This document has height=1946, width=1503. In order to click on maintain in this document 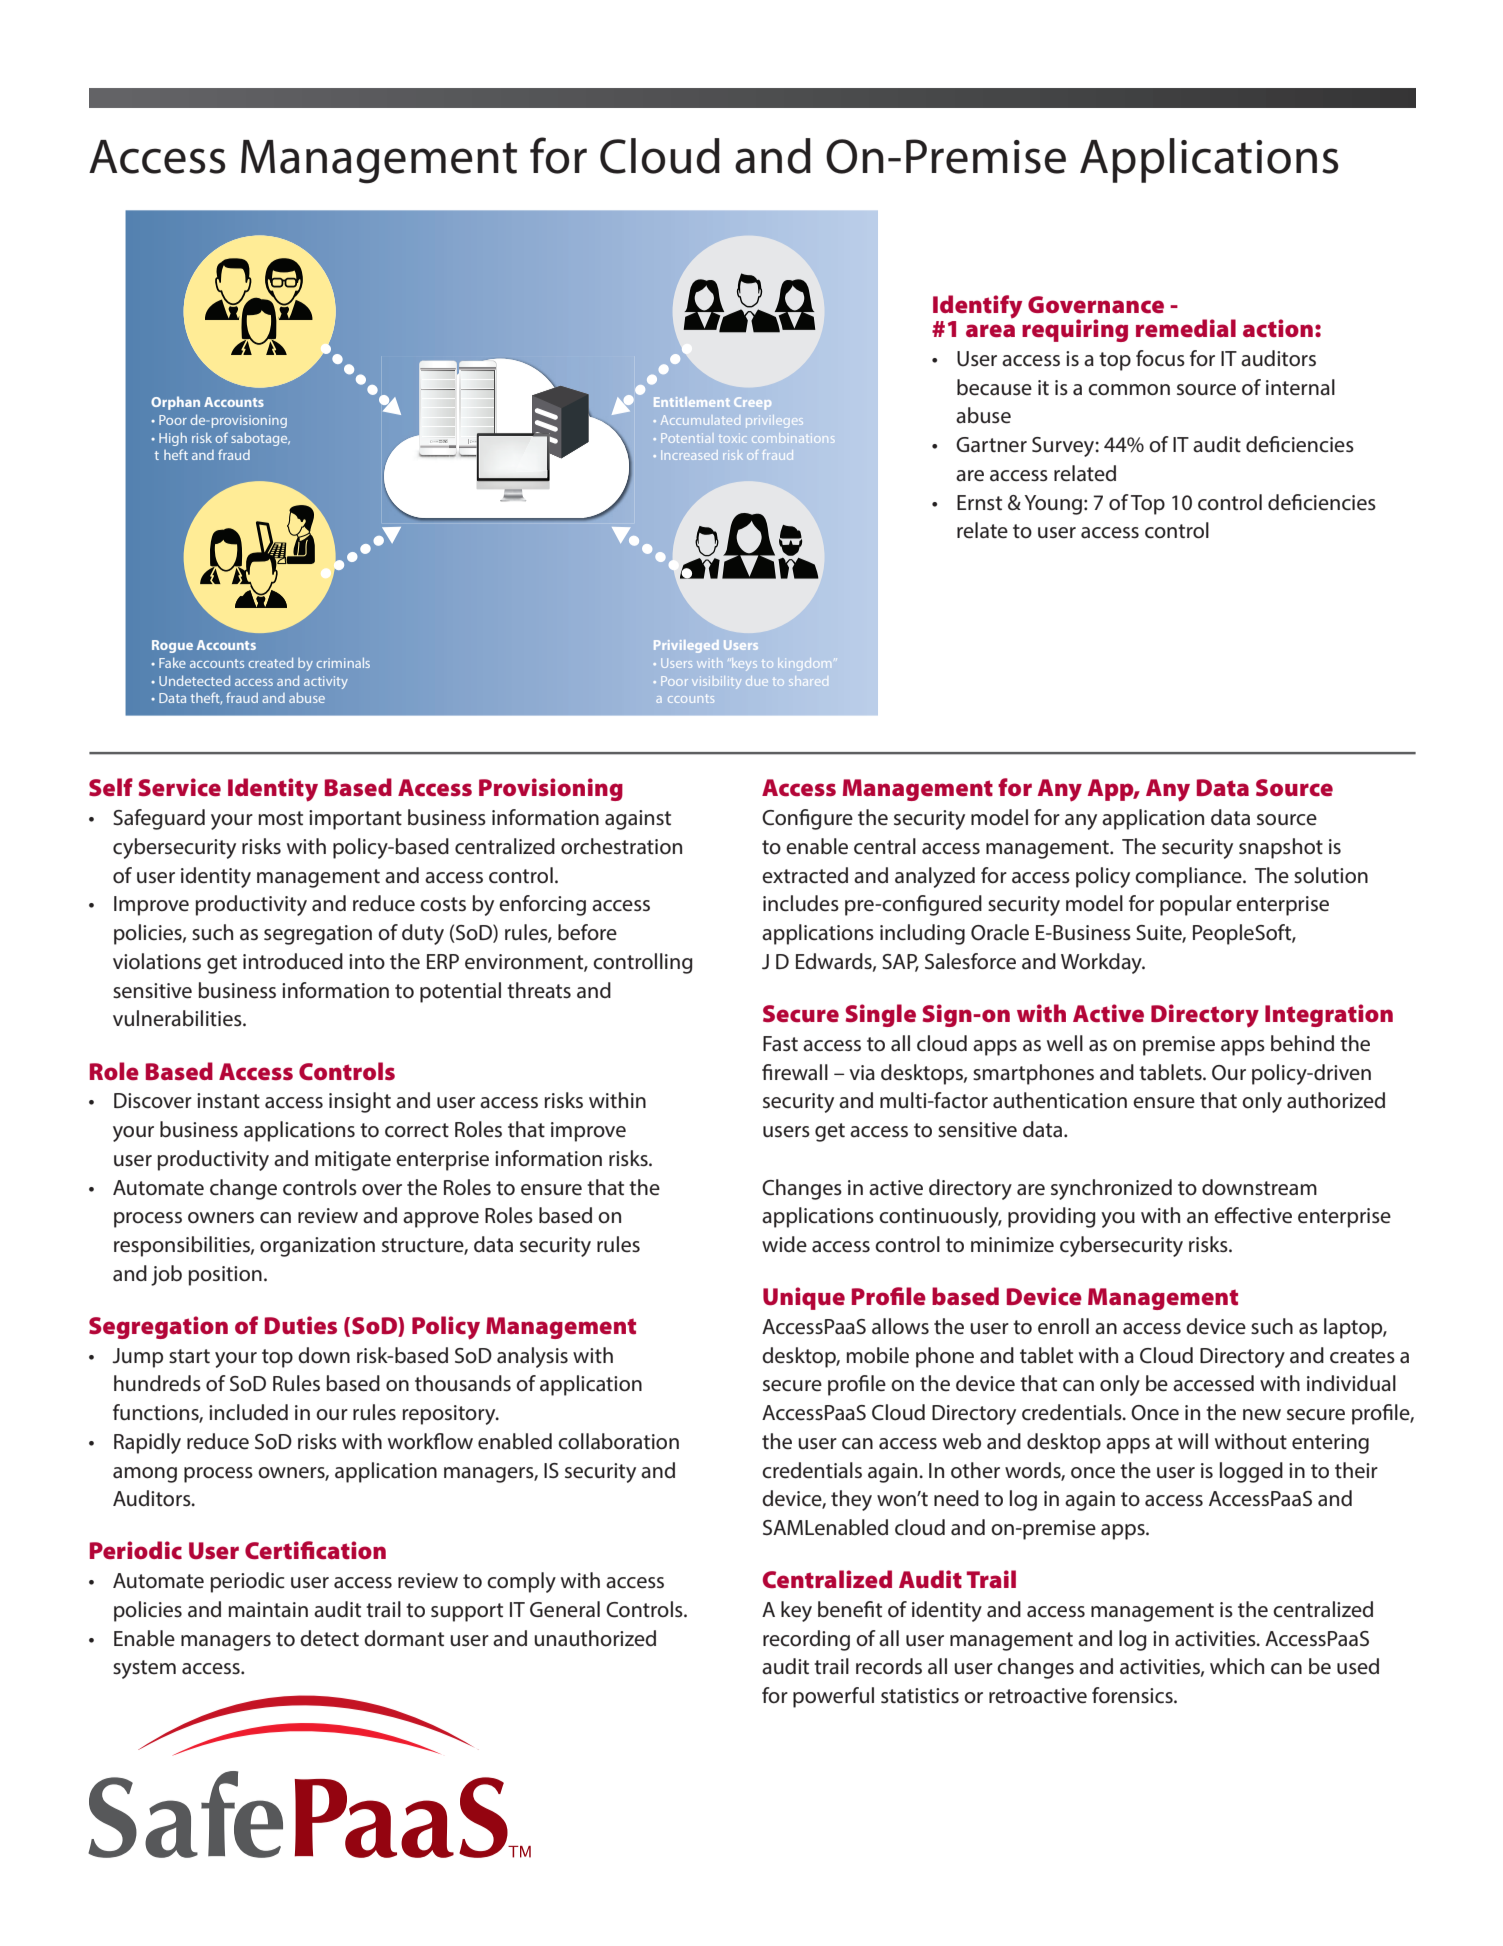, I will do `click(268, 1610)`.
